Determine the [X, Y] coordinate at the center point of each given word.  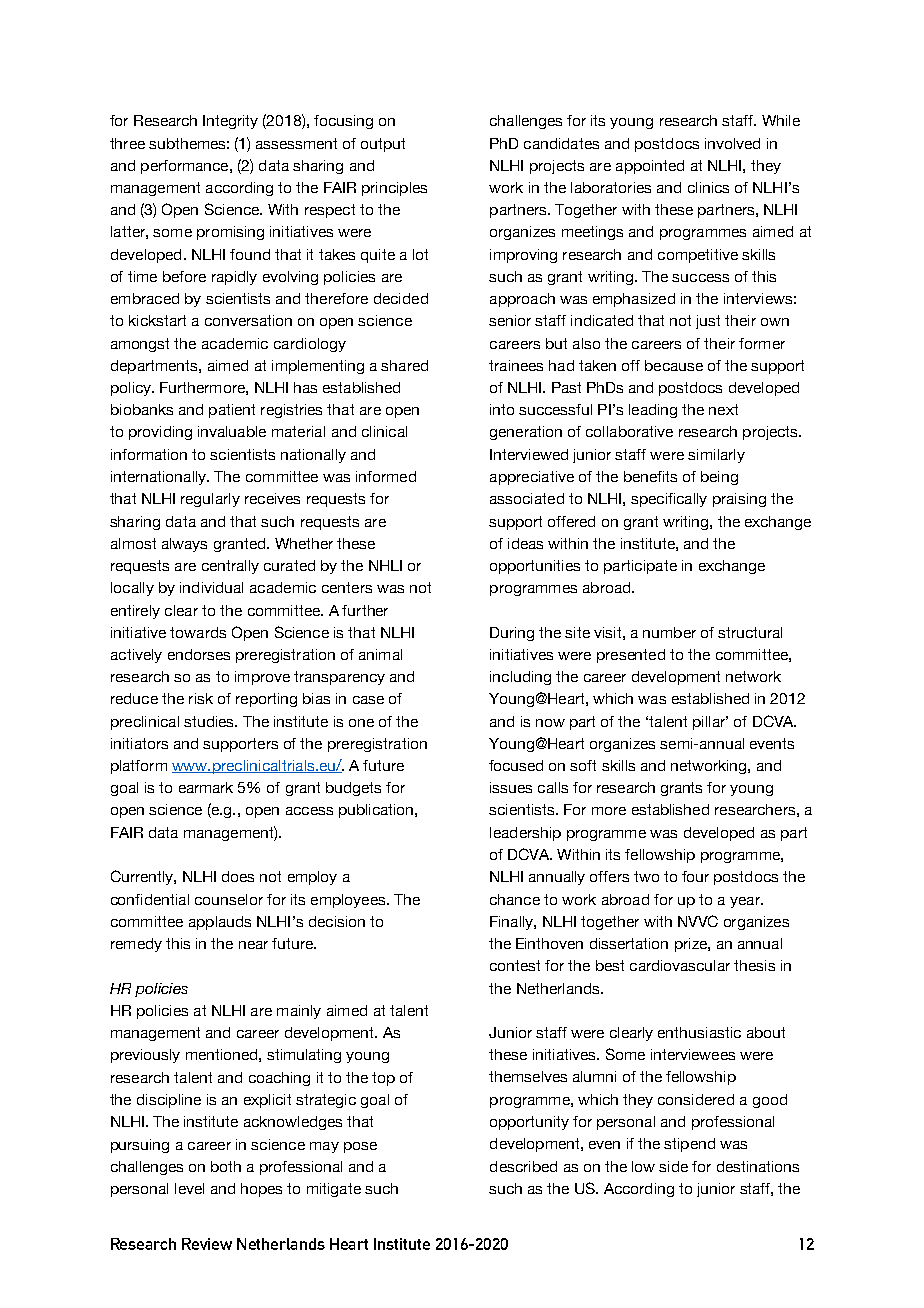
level [189, 1188]
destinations [758, 1166]
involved [732, 143]
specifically [669, 500]
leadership [525, 834]
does [238, 876]
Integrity [230, 122]
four [695, 876]
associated [527, 498]
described [523, 1166]
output [383, 145]
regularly [210, 500]
